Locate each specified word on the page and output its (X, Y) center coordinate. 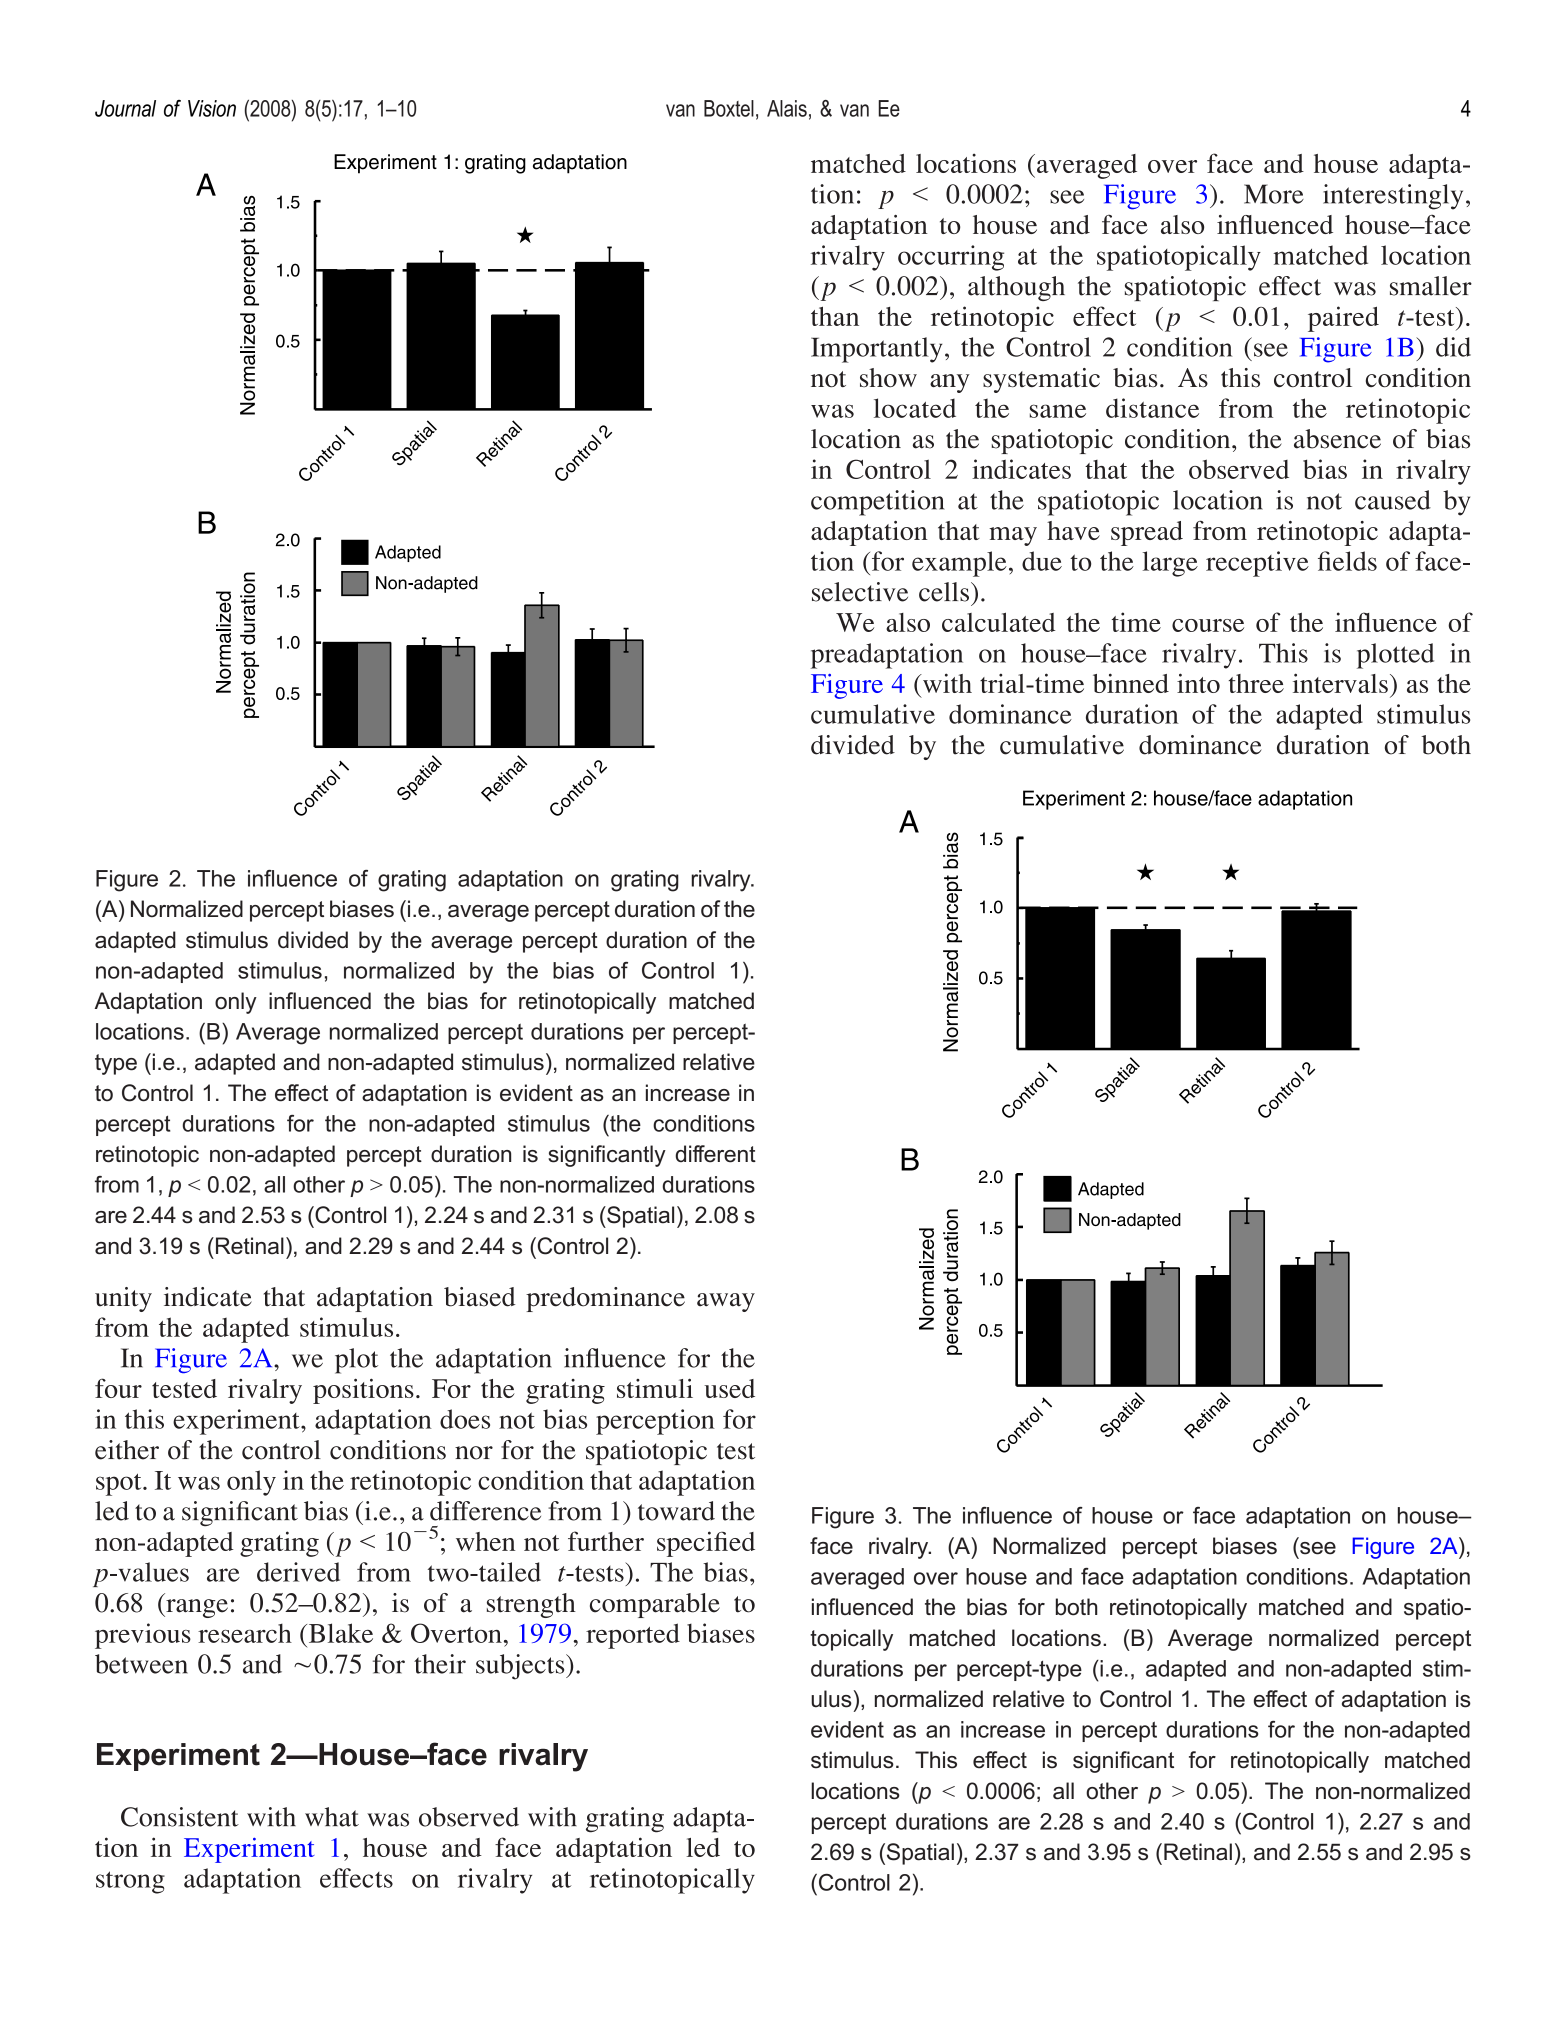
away (726, 1302)
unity (123, 1299)
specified (706, 1544)
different (715, 1154)
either (127, 1450)
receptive (1257, 564)
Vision (212, 108)
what (332, 1817)
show (888, 377)
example (959, 564)
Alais (787, 108)
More (1274, 194)
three (1256, 683)
